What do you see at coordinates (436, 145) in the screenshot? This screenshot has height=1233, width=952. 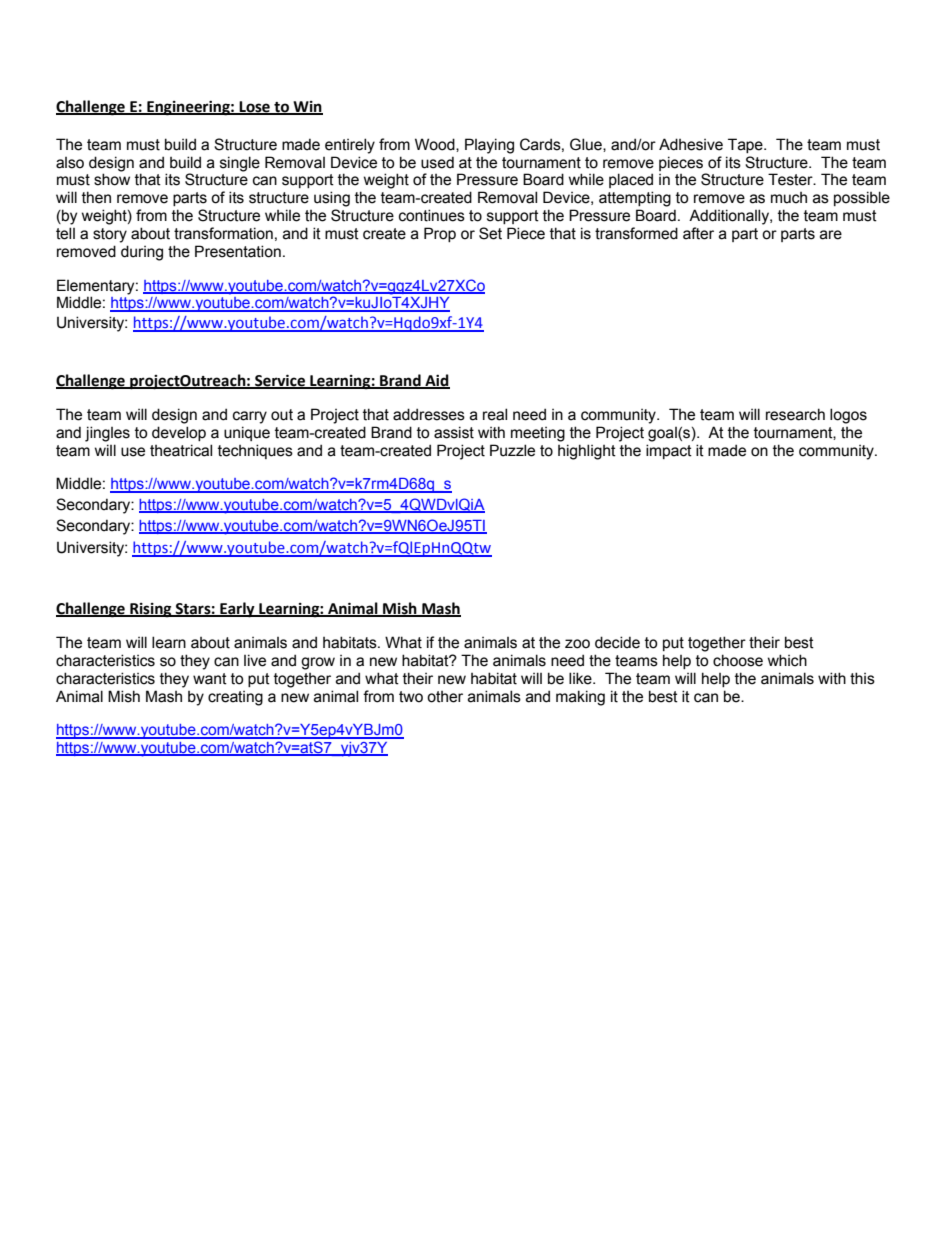 I see `Wood` at bounding box center [436, 145].
